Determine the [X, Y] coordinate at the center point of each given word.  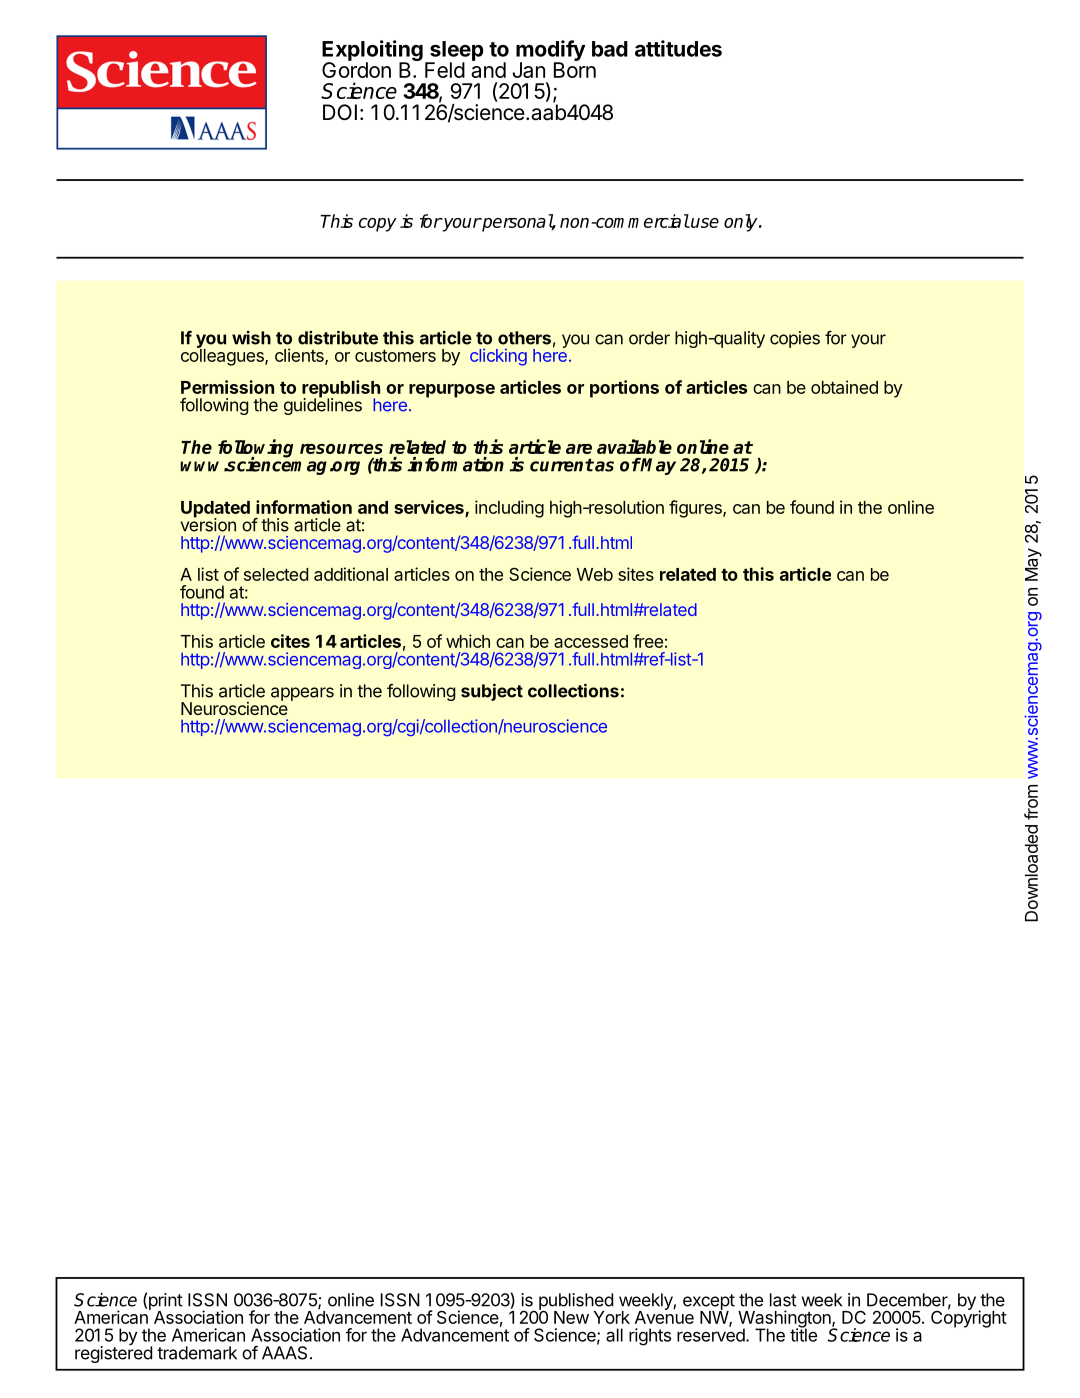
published [576, 1302]
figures [696, 509]
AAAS [284, 1353]
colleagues [223, 356]
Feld [445, 70]
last [783, 1300]
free [648, 641]
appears [302, 694]
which [468, 641]
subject [492, 692]
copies [795, 339]
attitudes [678, 48]
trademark [197, 1353]
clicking [498, 357]
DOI [340, 112]
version [208, 524]
